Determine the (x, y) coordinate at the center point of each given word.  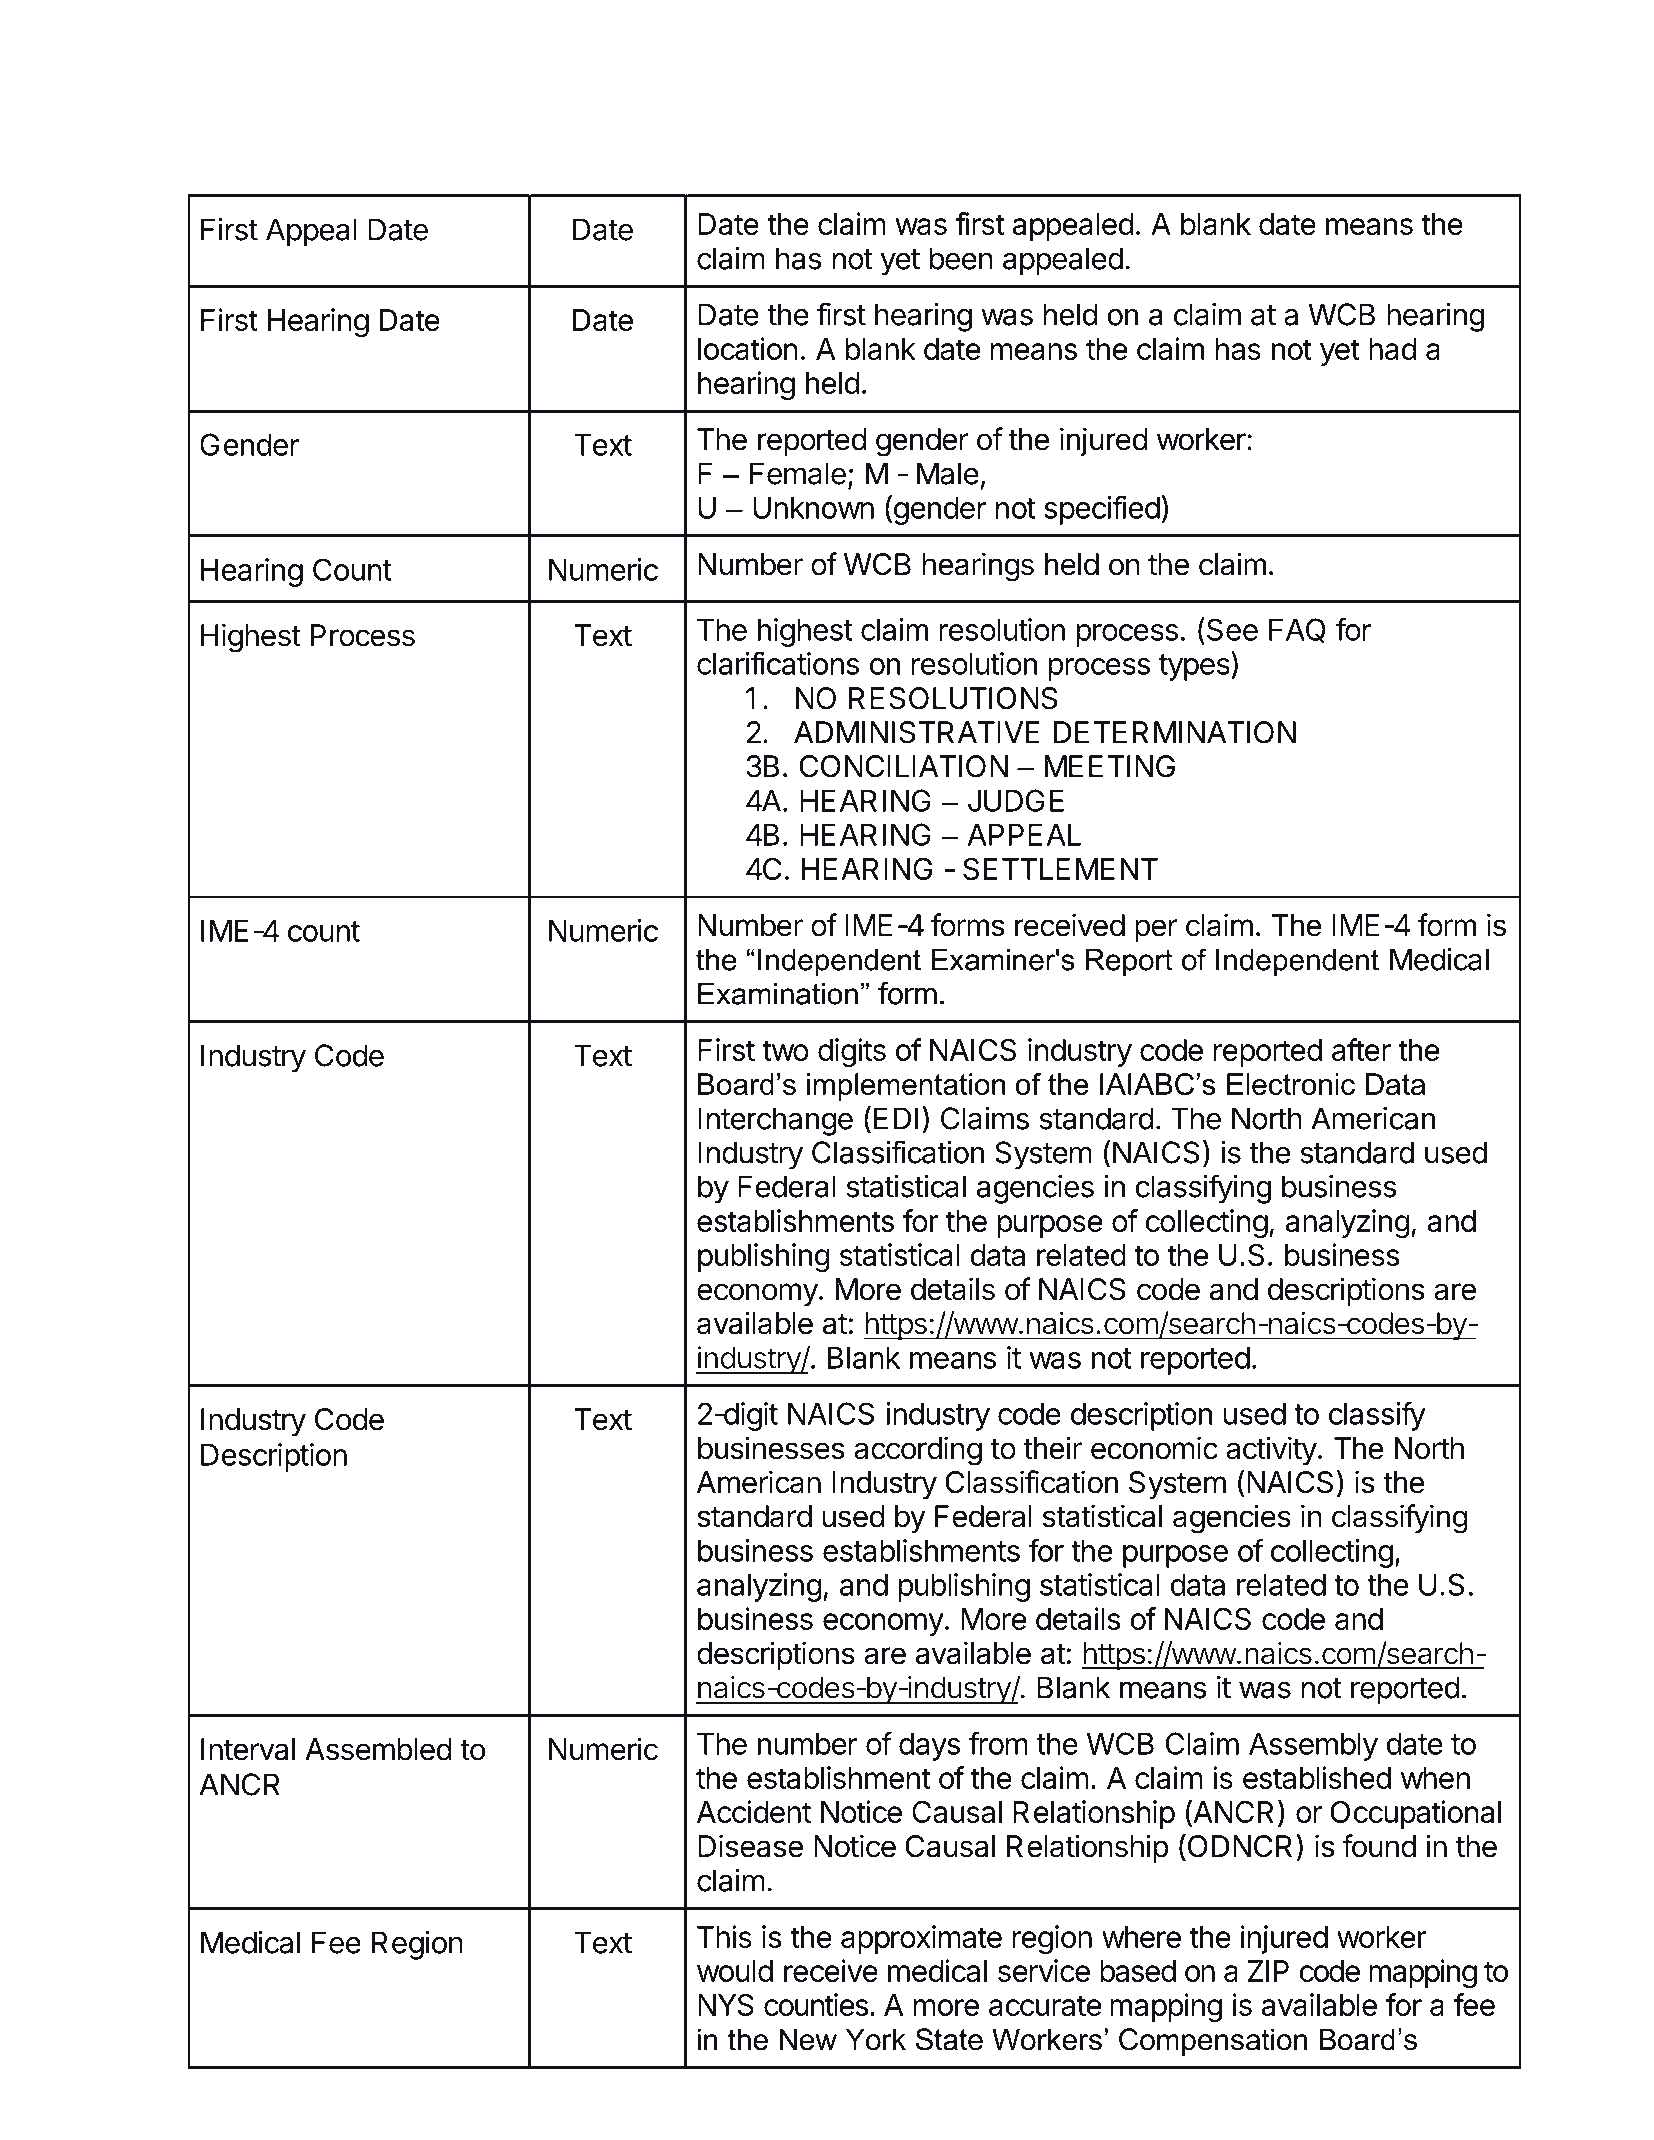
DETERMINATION (1175, 732)
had (1393, 349)
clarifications (778, 663)
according (918, 1451)
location (748, 348)
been (961, 258)
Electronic (1291, 1084)
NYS (726, 2004)
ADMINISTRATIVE (917, 732)
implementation (906, 1087)
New (808, 2039)
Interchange (775, 1121)
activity (1271, 1450)
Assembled (378, 1749)
